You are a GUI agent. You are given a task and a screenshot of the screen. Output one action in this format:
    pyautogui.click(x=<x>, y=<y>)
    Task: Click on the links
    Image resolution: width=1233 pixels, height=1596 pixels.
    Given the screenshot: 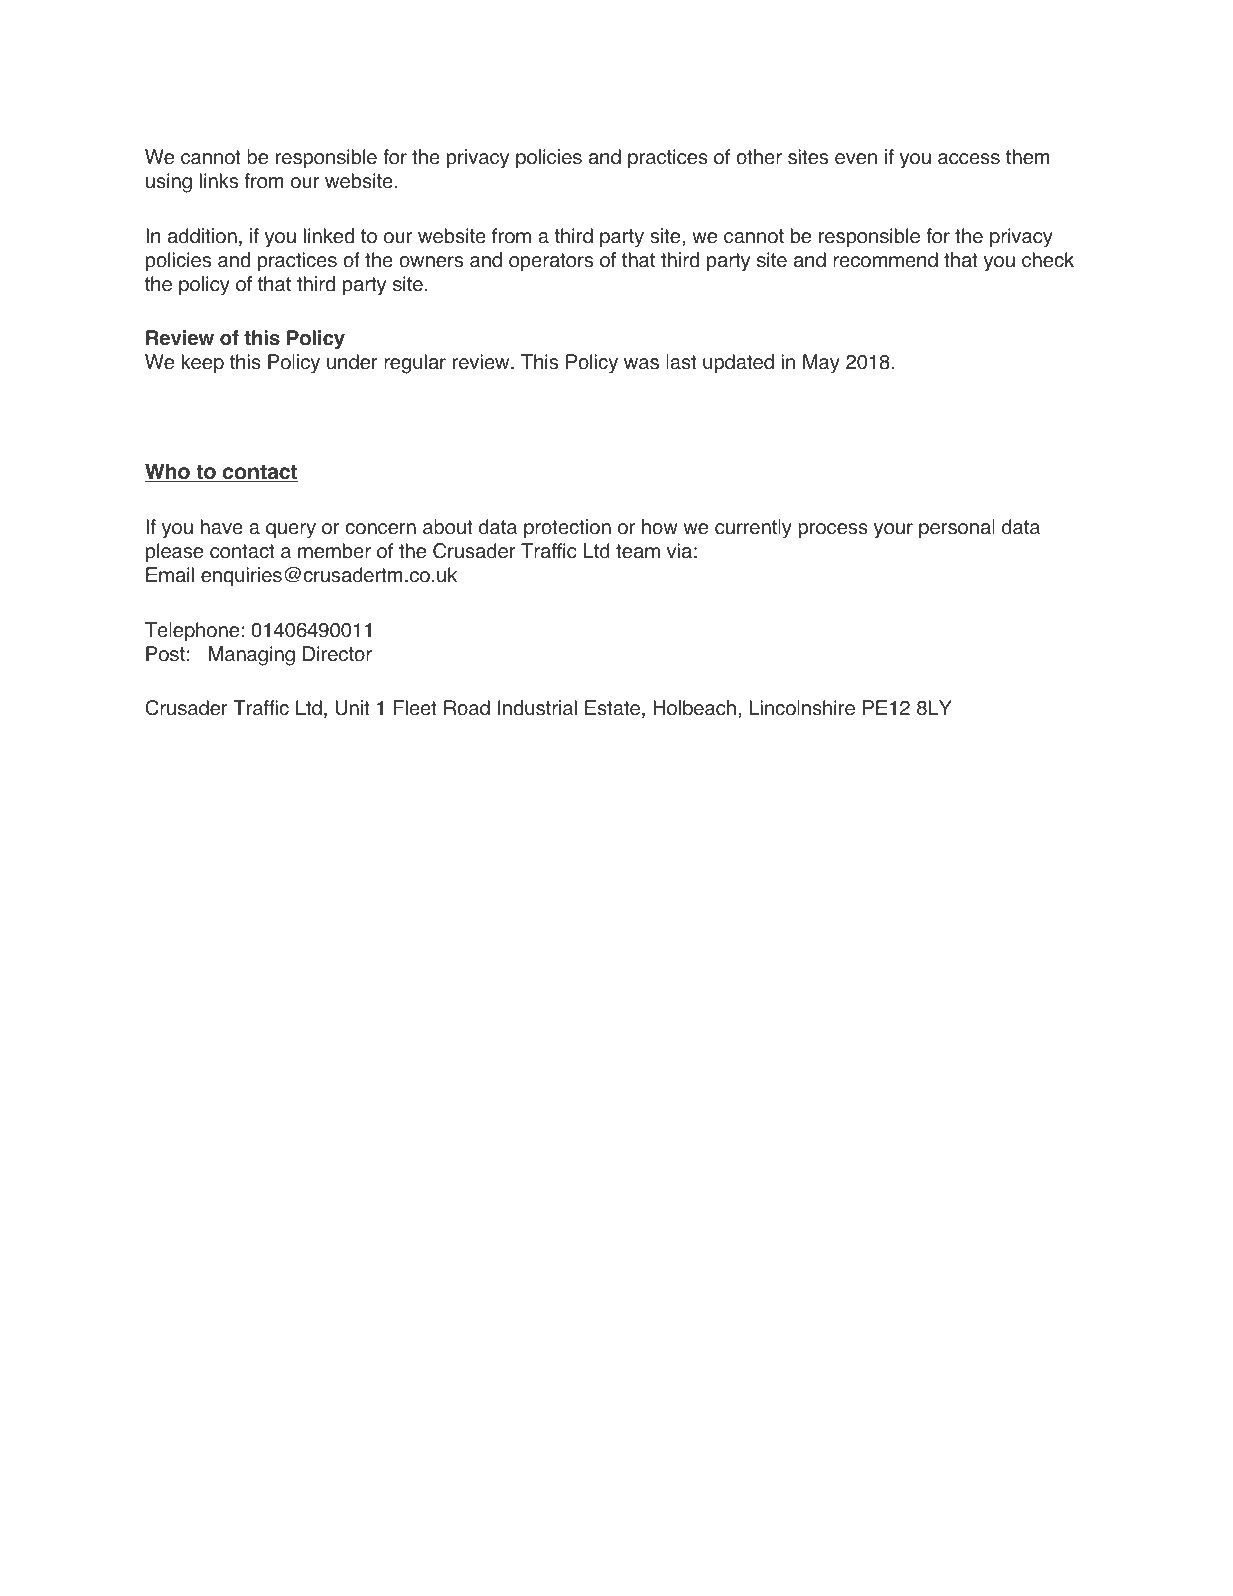 What is the action you would take?
    pyautogui.click(x=219, y=181)
